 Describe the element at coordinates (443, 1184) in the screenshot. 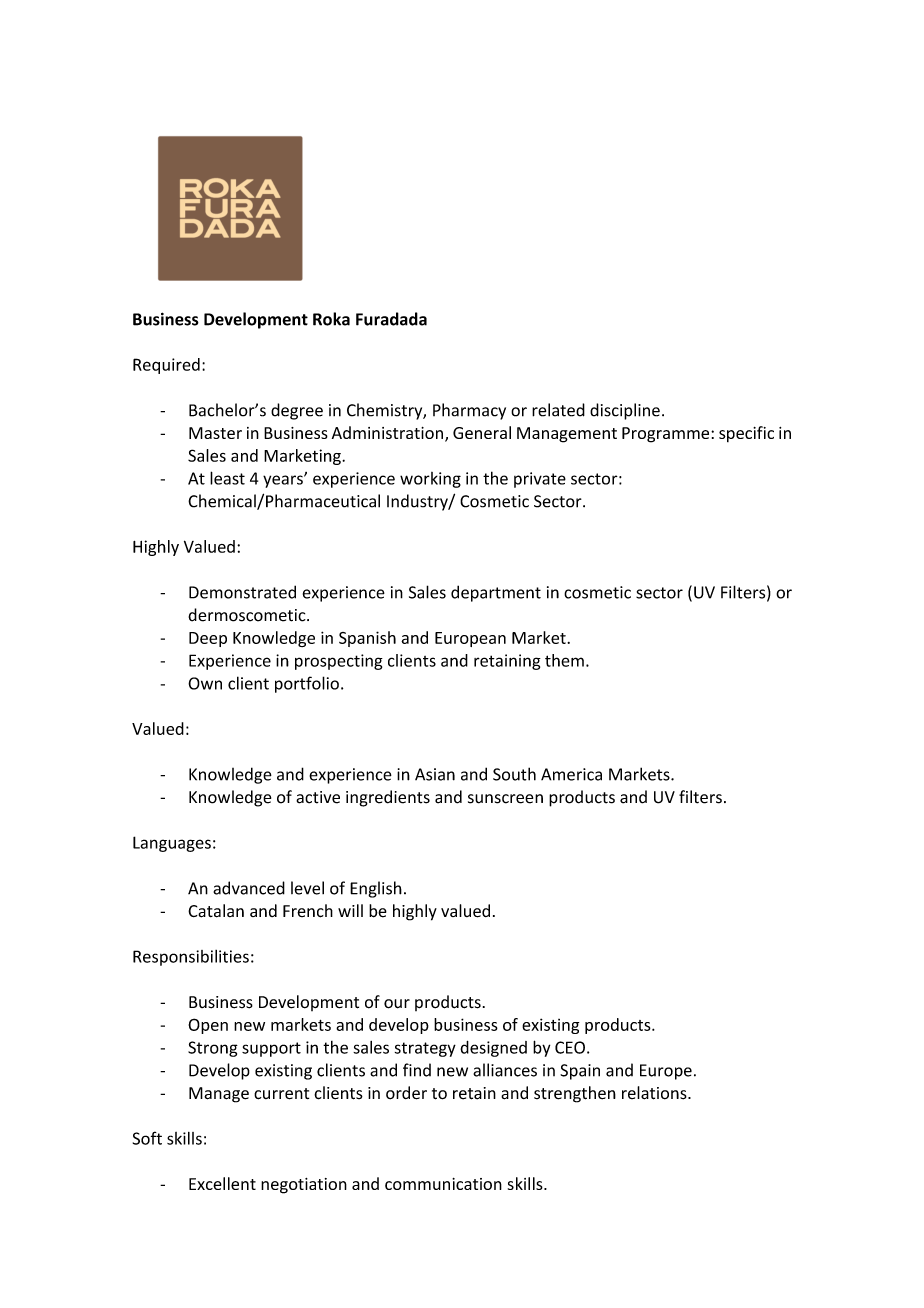

I see `communication` at that location.
